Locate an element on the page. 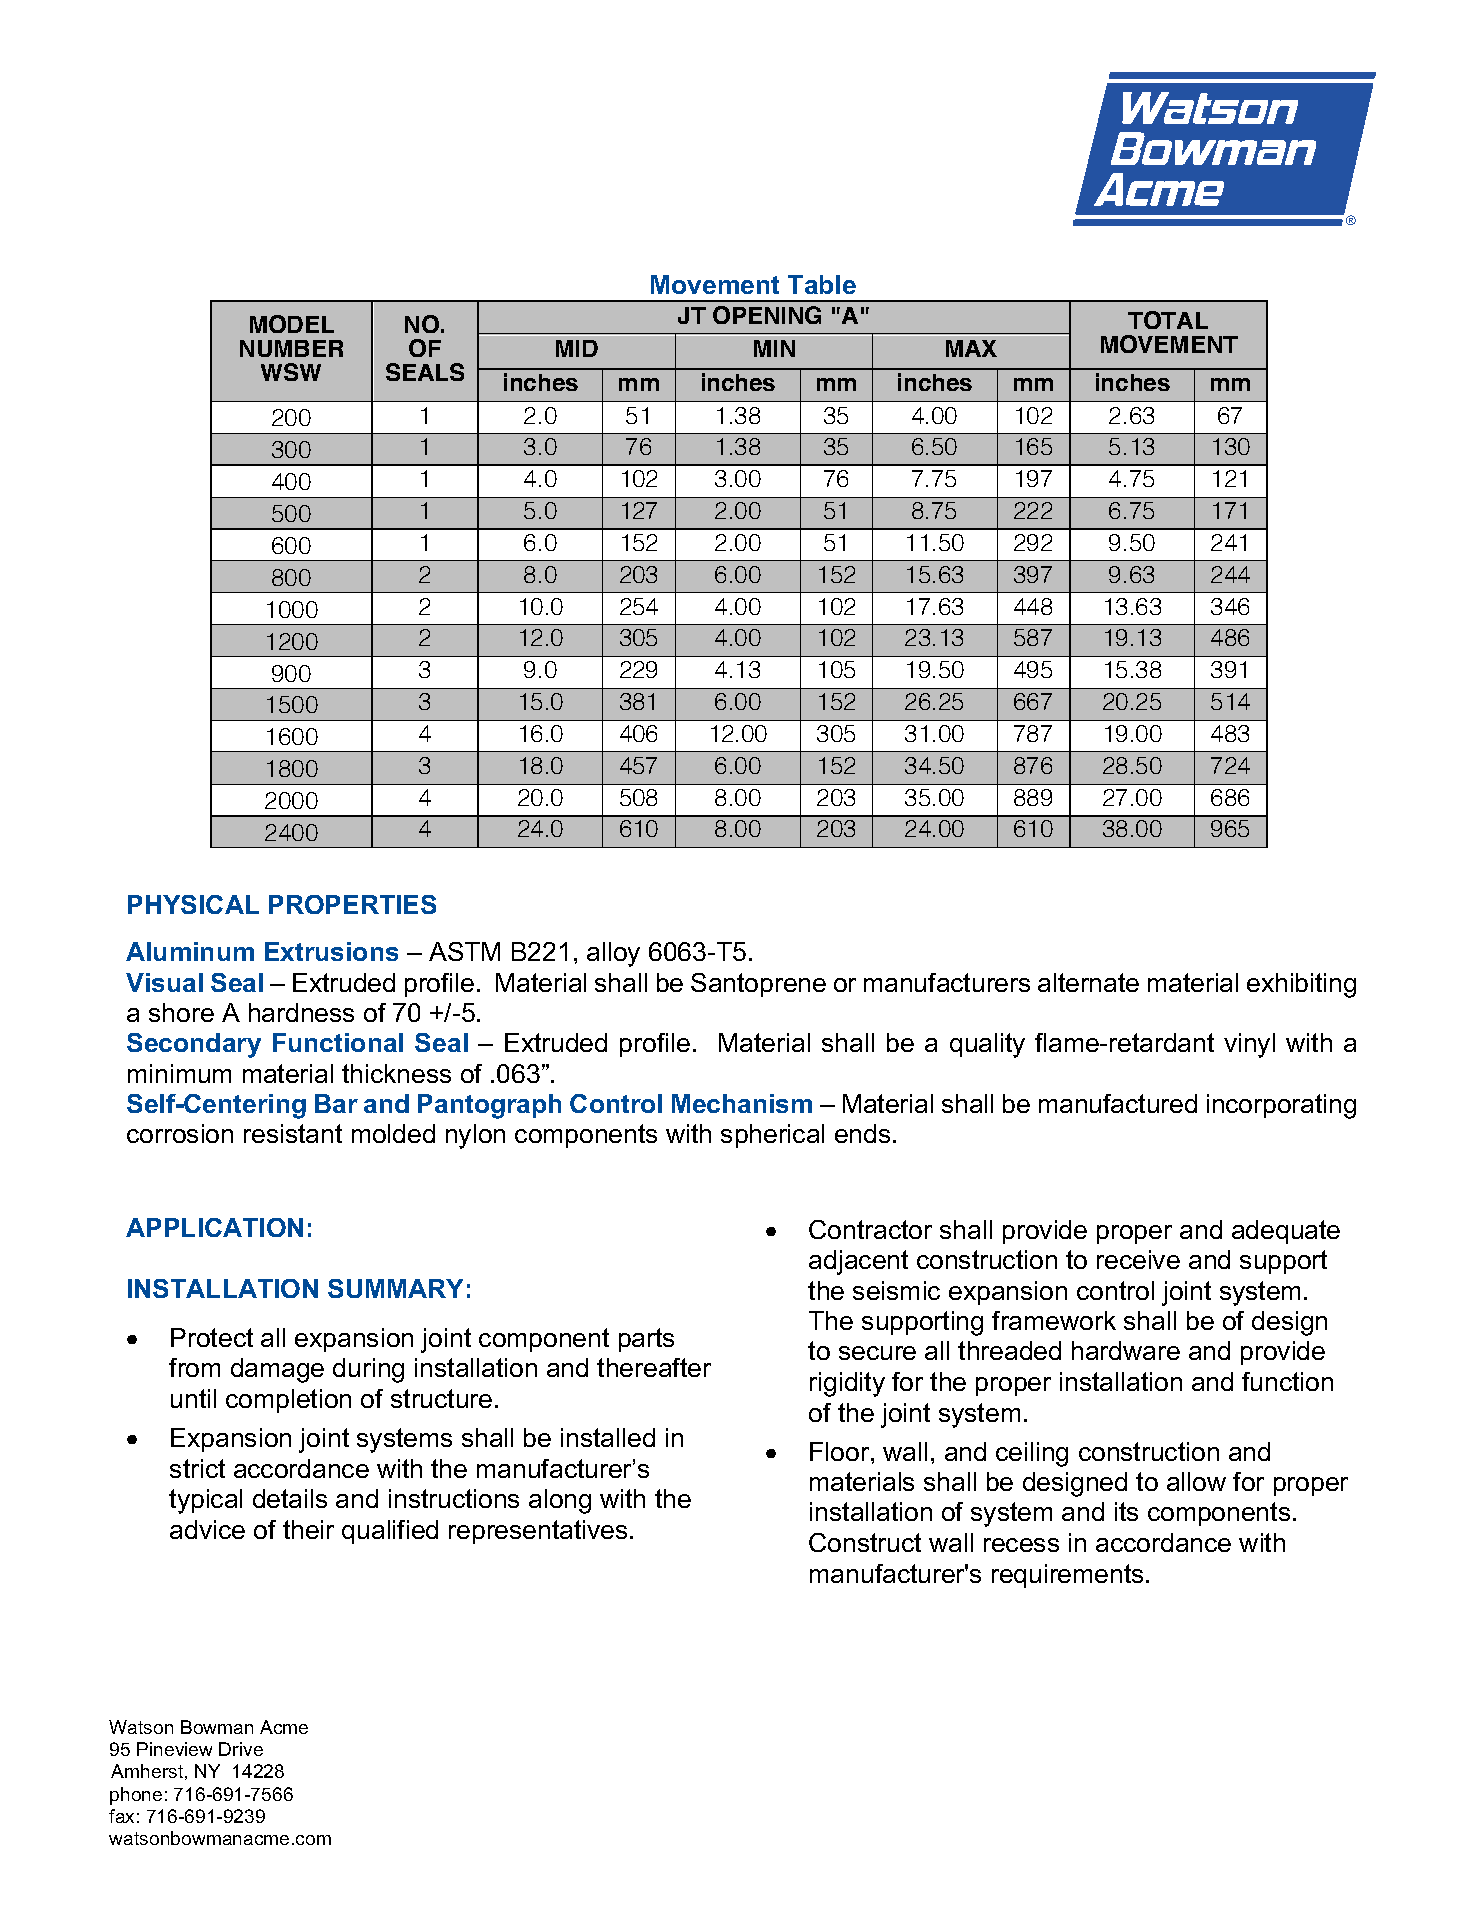 The height and width of the document is (1905, 1472). MODEL is located at coordinates (292, 324).
